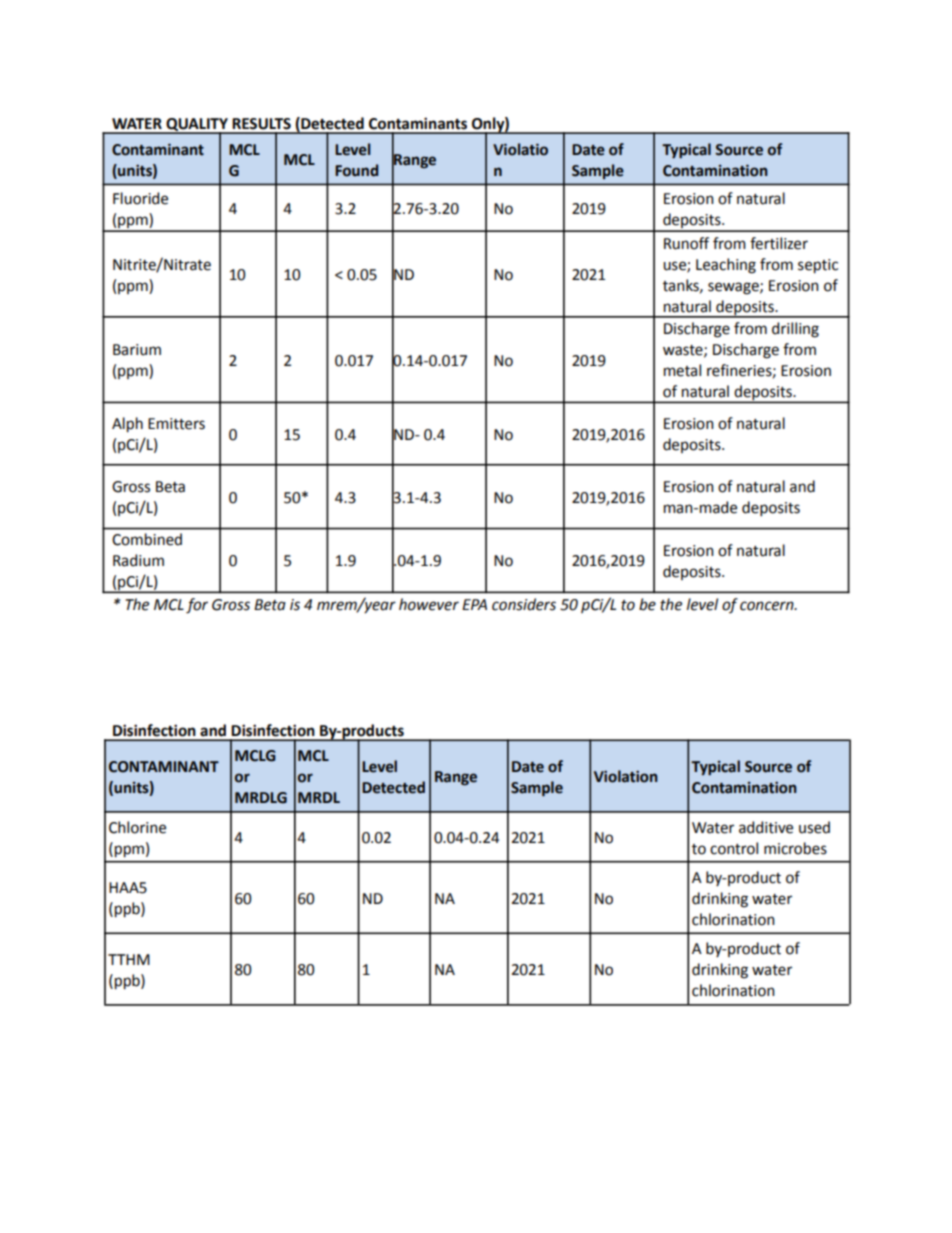 The width and height of the image is (952, 1233). What do you see at coordinates (147, 539) in the image?
I see `Combined` at bounding box center [147, 539].
